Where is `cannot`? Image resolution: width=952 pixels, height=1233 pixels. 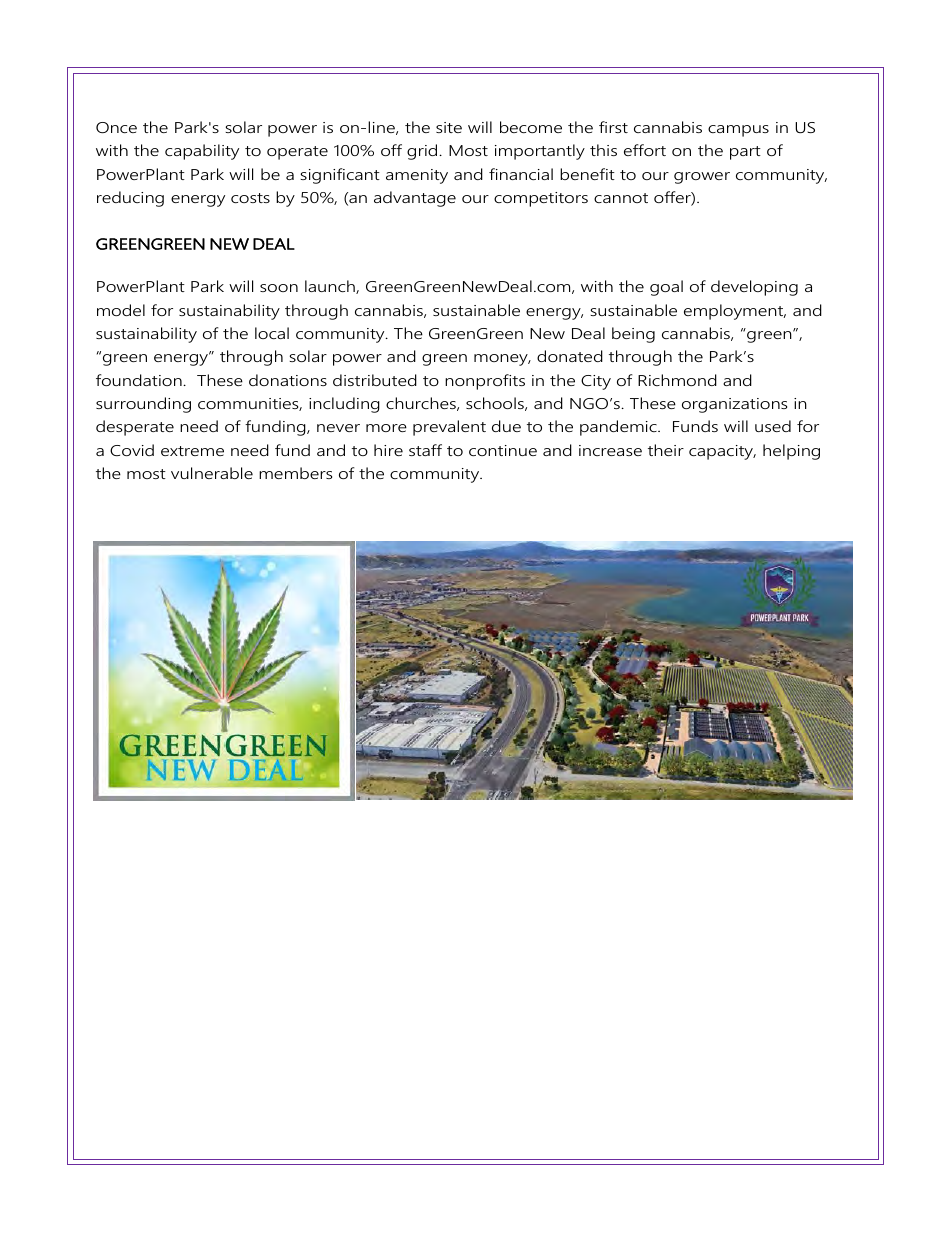 cannot is located at coordinates (621, 198).
